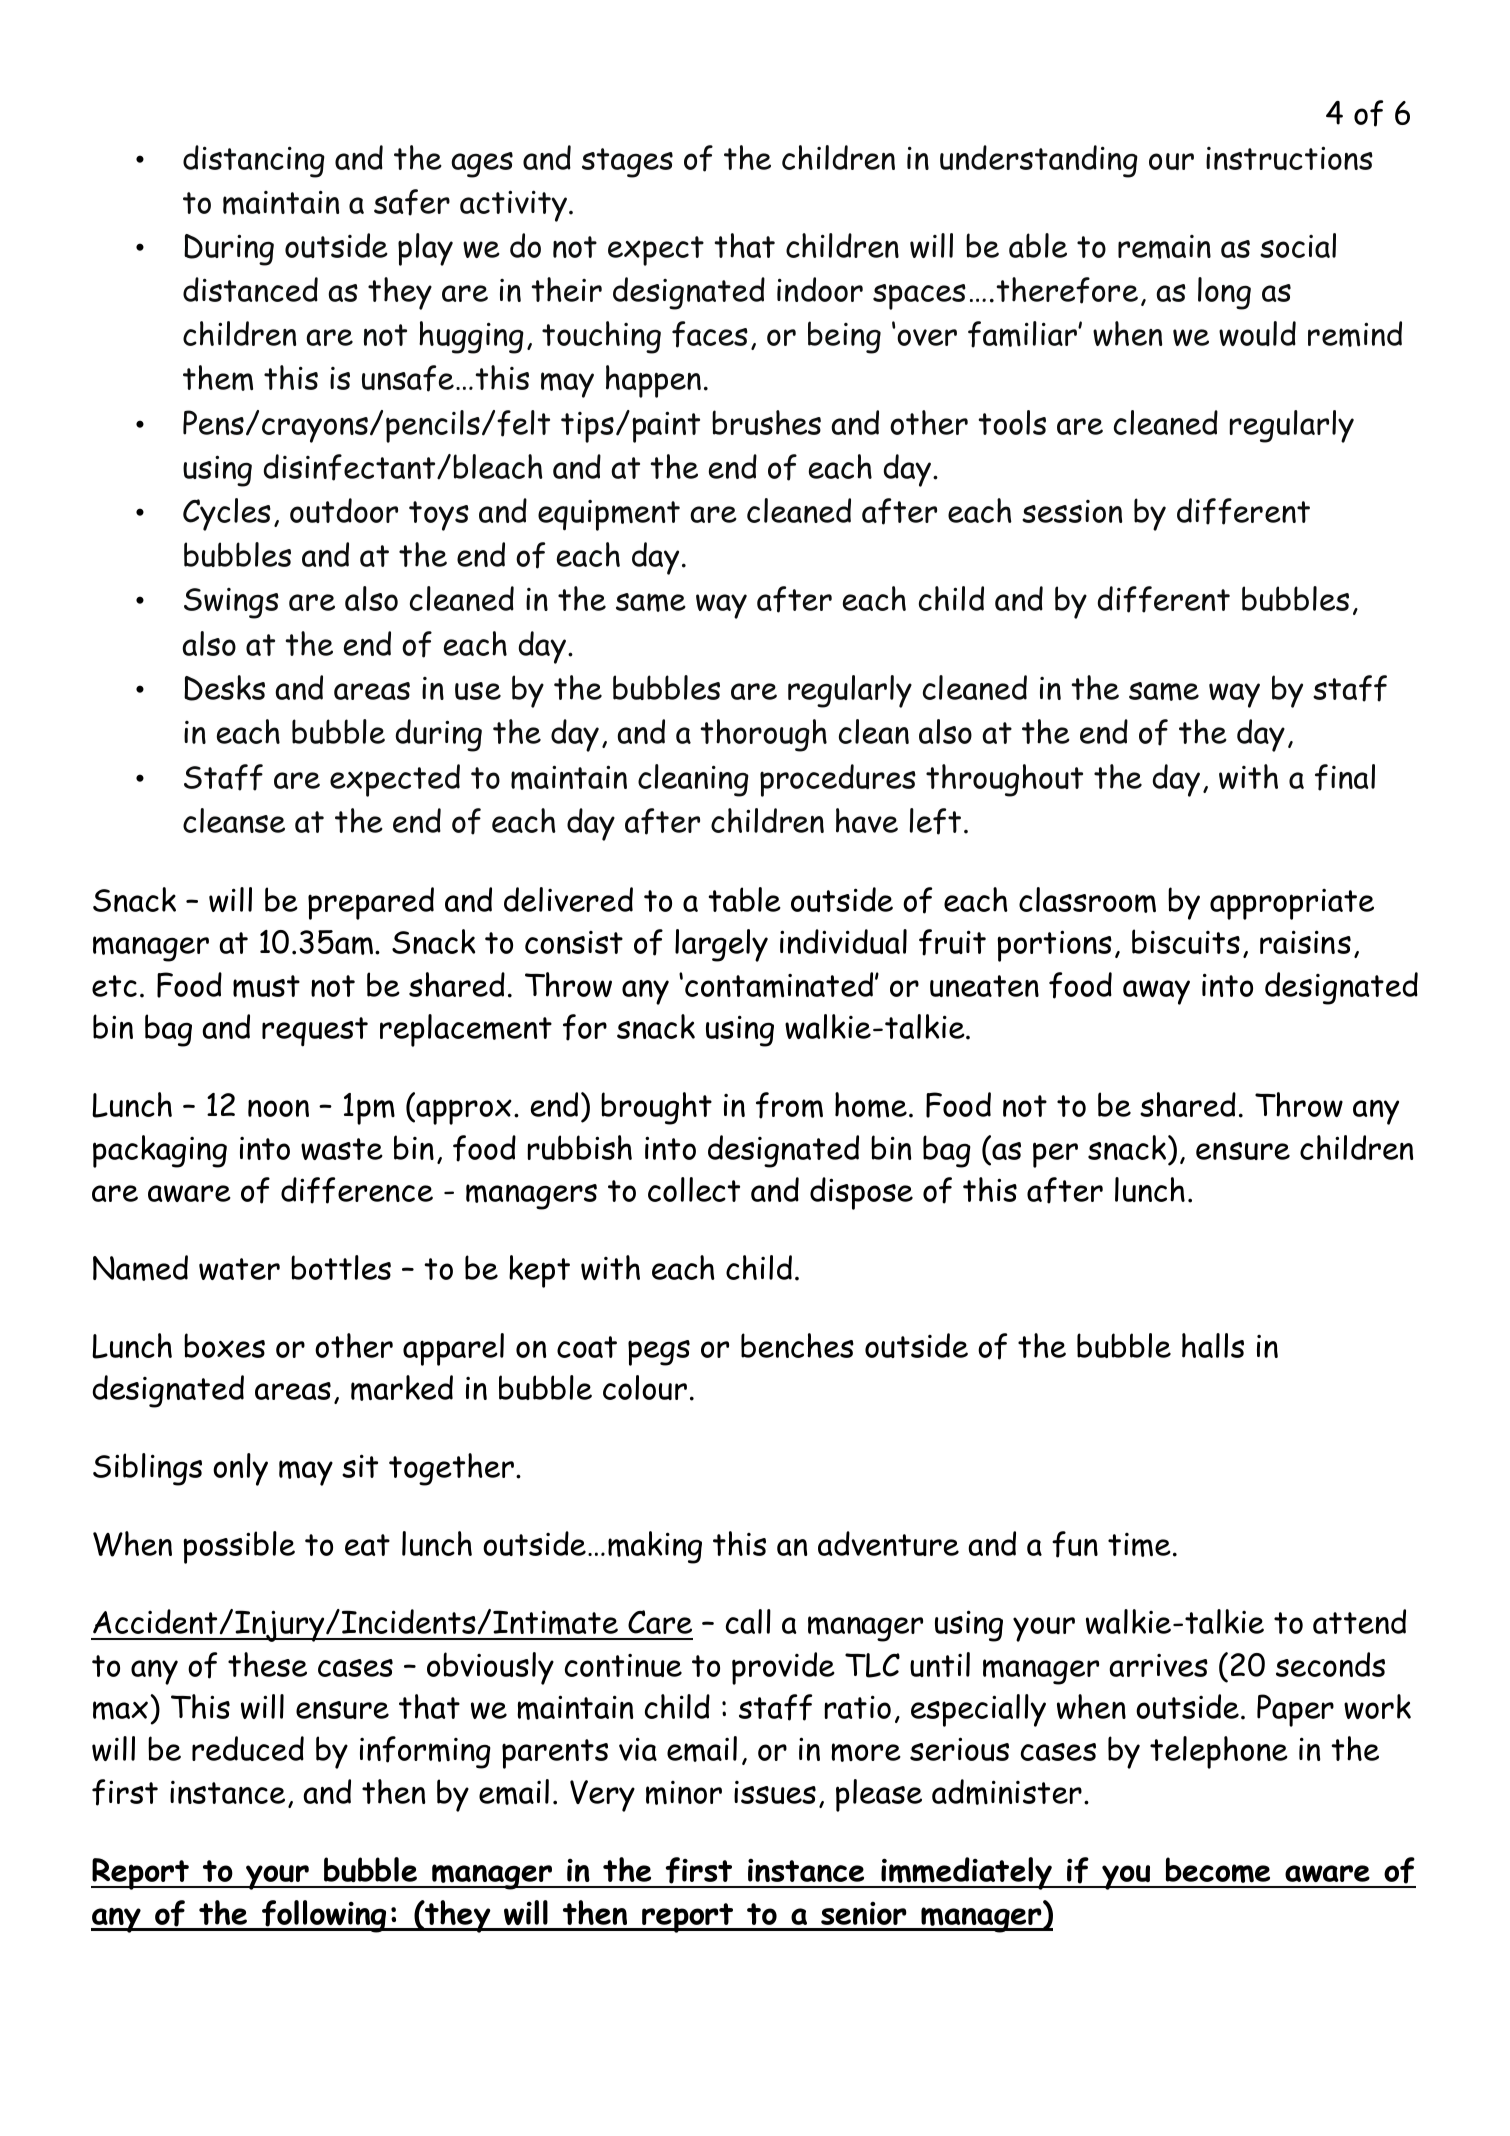 This document has height=2136, width=1510. What do you see at coordinates (1292, 904) in the document?
I see `appropriate` at bounding box center [1292, 904].
